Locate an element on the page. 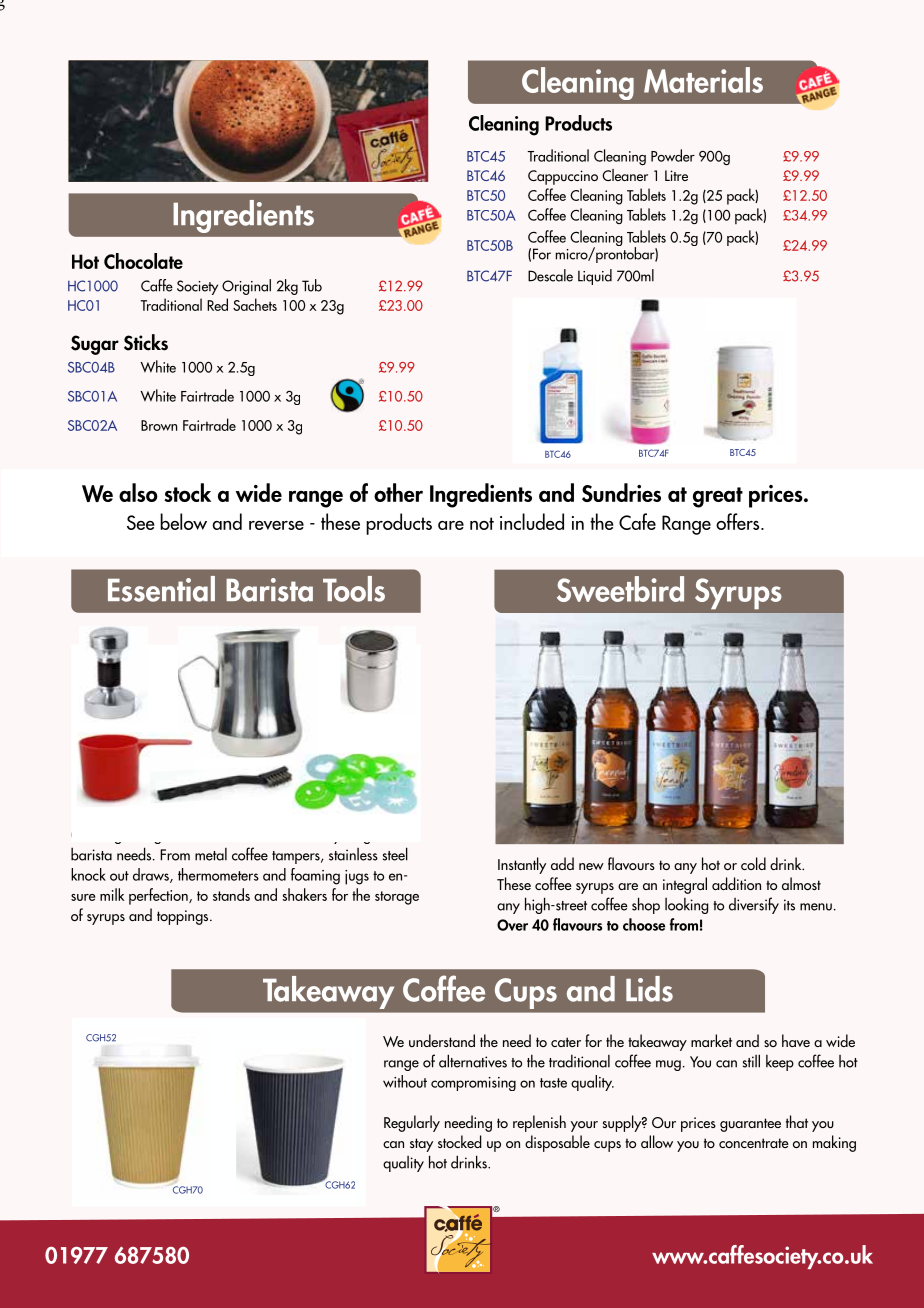 The height and width of the page is (1308, 924). Cappuccino is located at coordinates (563, 177).
